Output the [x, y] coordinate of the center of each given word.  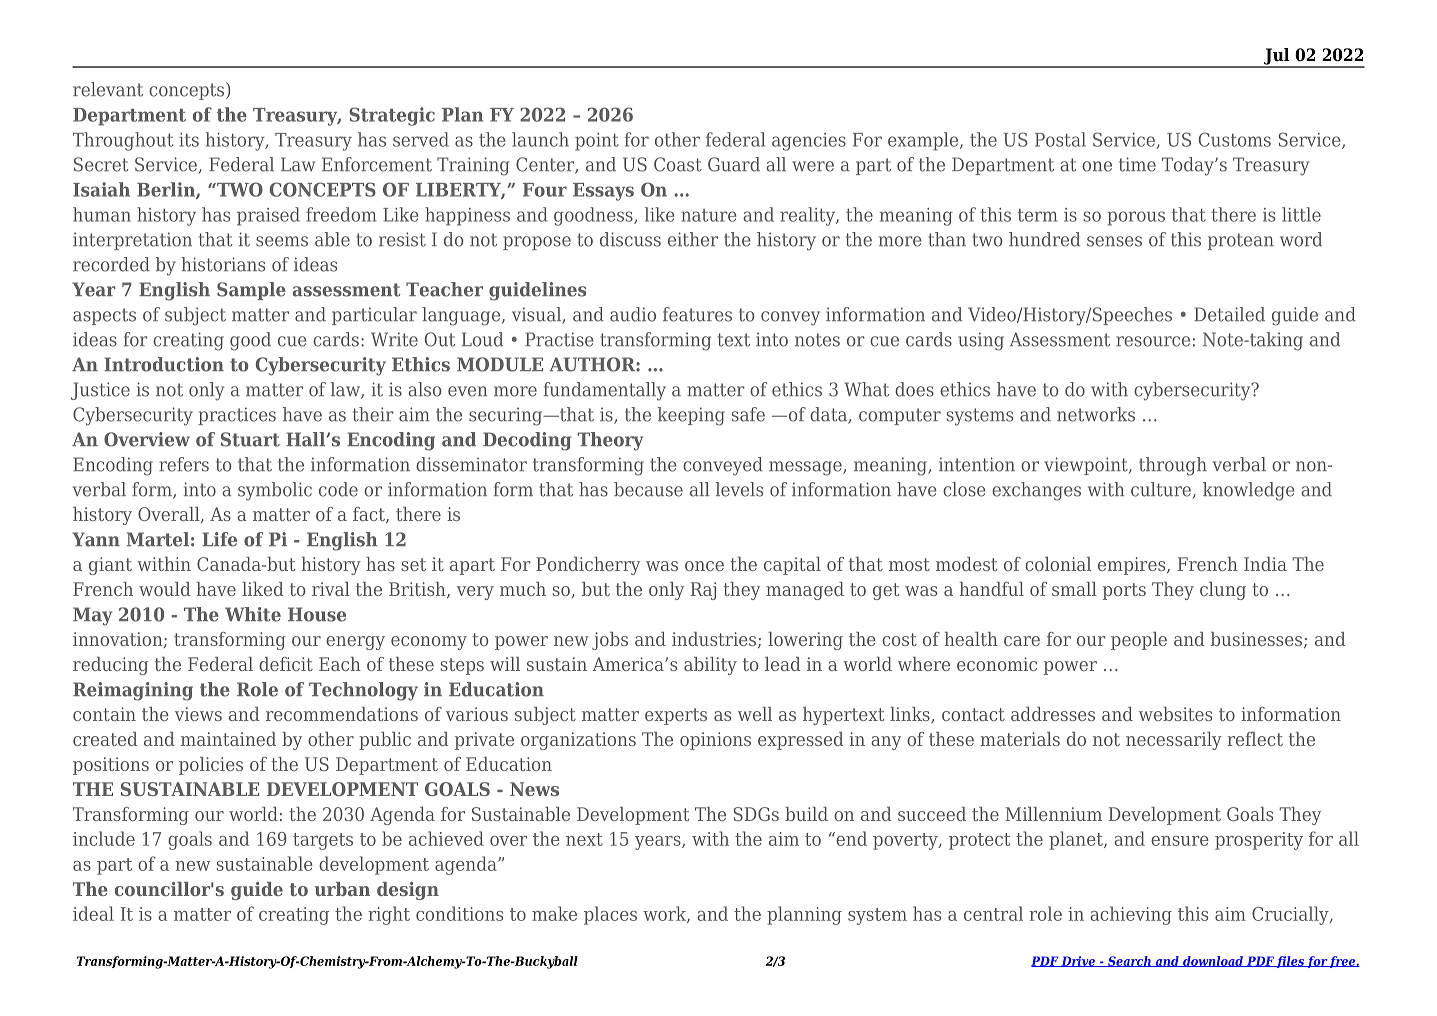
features [697, 314]
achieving [1131, 915]
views [198, 714]
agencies [809, 142]
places [610, 915]
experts [676, 716]
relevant [108, 89]
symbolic [275, 491]
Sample [251, 291]
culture [1161, 489]
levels [739, 489]
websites [1175, 714]
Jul [1277, 57]
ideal [93, 913]
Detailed [1229, 314]
